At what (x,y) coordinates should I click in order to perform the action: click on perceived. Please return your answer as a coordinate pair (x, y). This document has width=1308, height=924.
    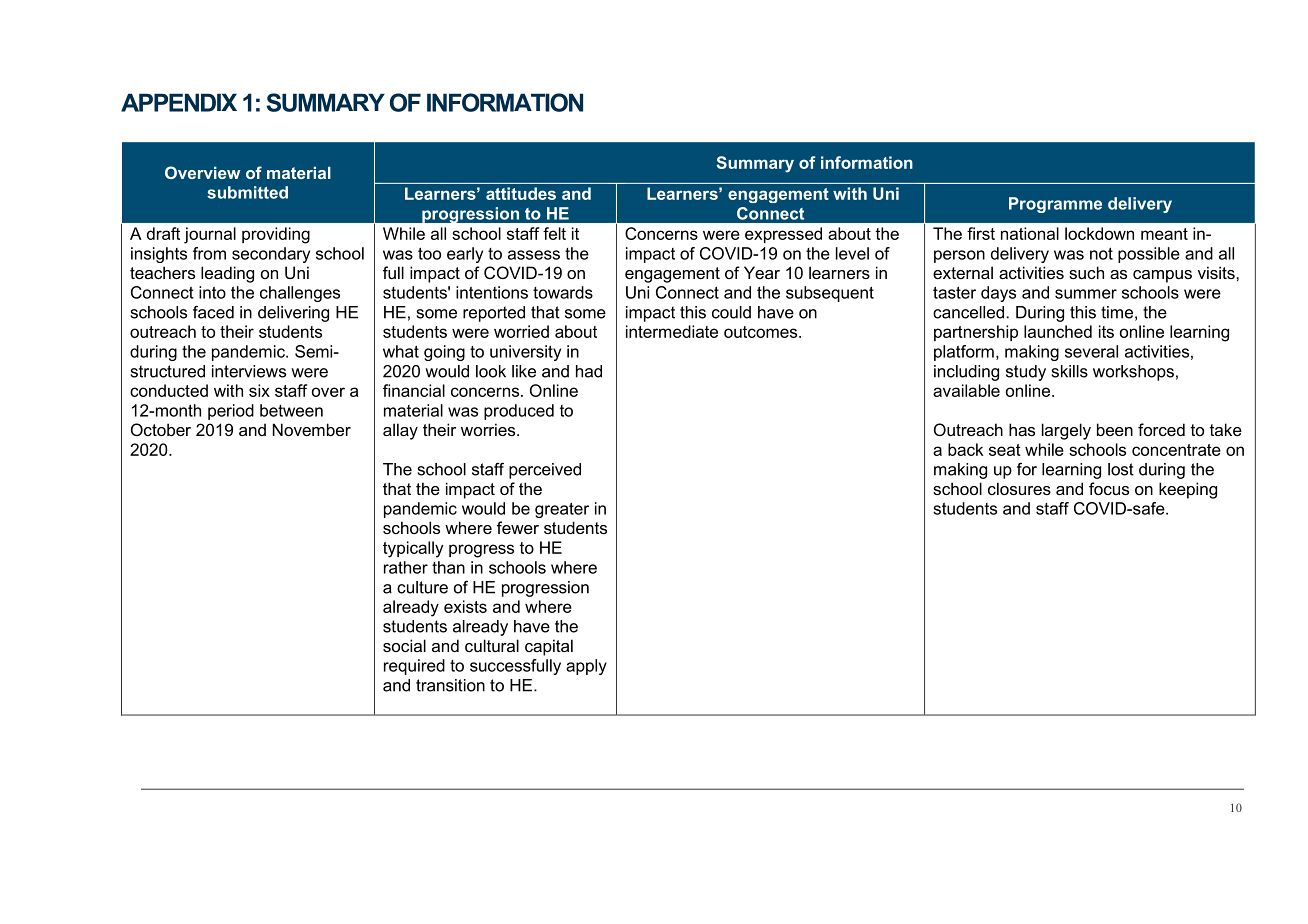
    Looking at the image, I should click on (545, 471).
